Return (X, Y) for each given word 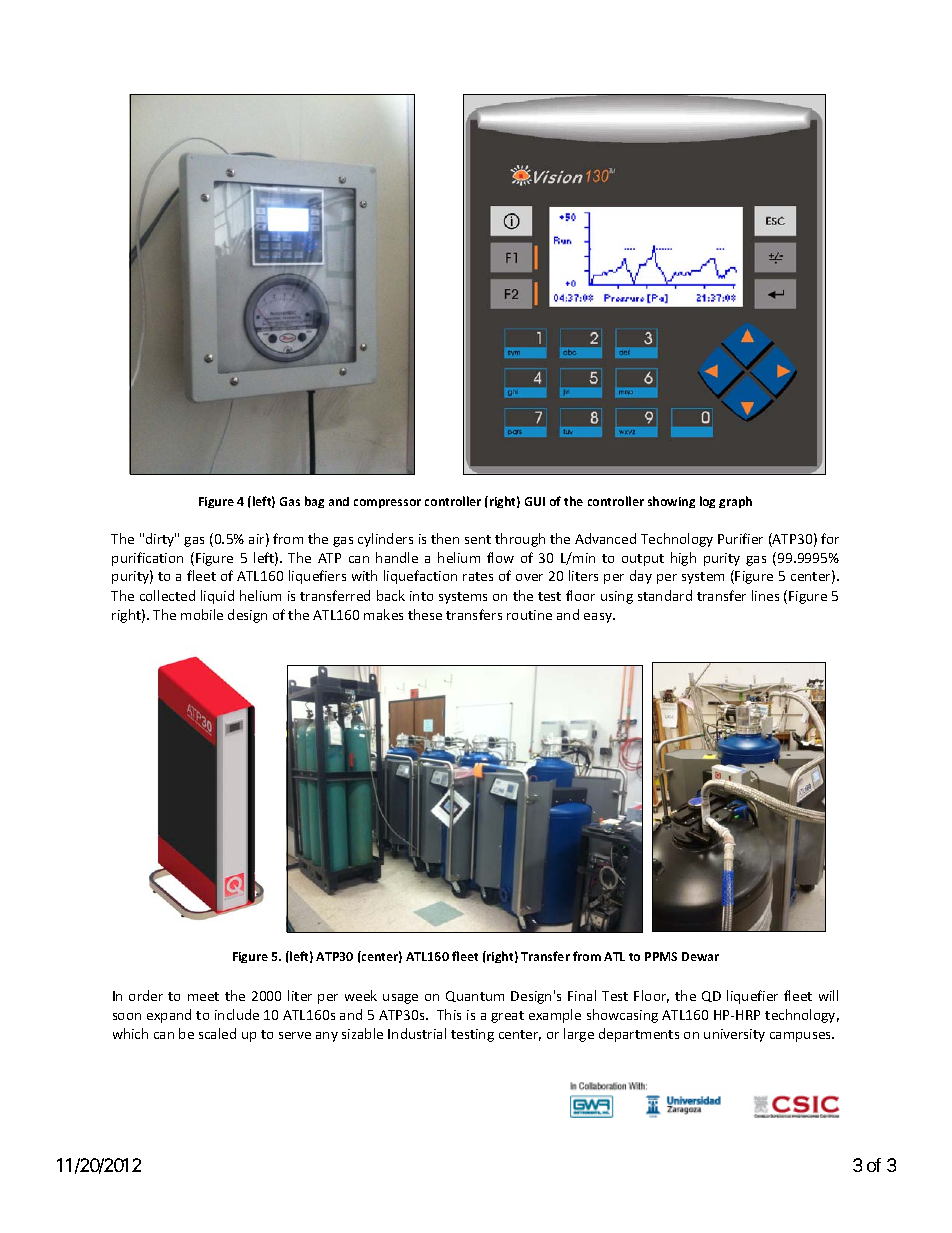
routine (529, 615)
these (425, 614)
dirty (161, 540)
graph (735, 502)
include (237, 1014)
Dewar (700, 956)
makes (383, 614)
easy (599, 618)
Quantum (475, 996)
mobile (202, 614)
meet (203, 996)
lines (765, 595)
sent (478, 539)
